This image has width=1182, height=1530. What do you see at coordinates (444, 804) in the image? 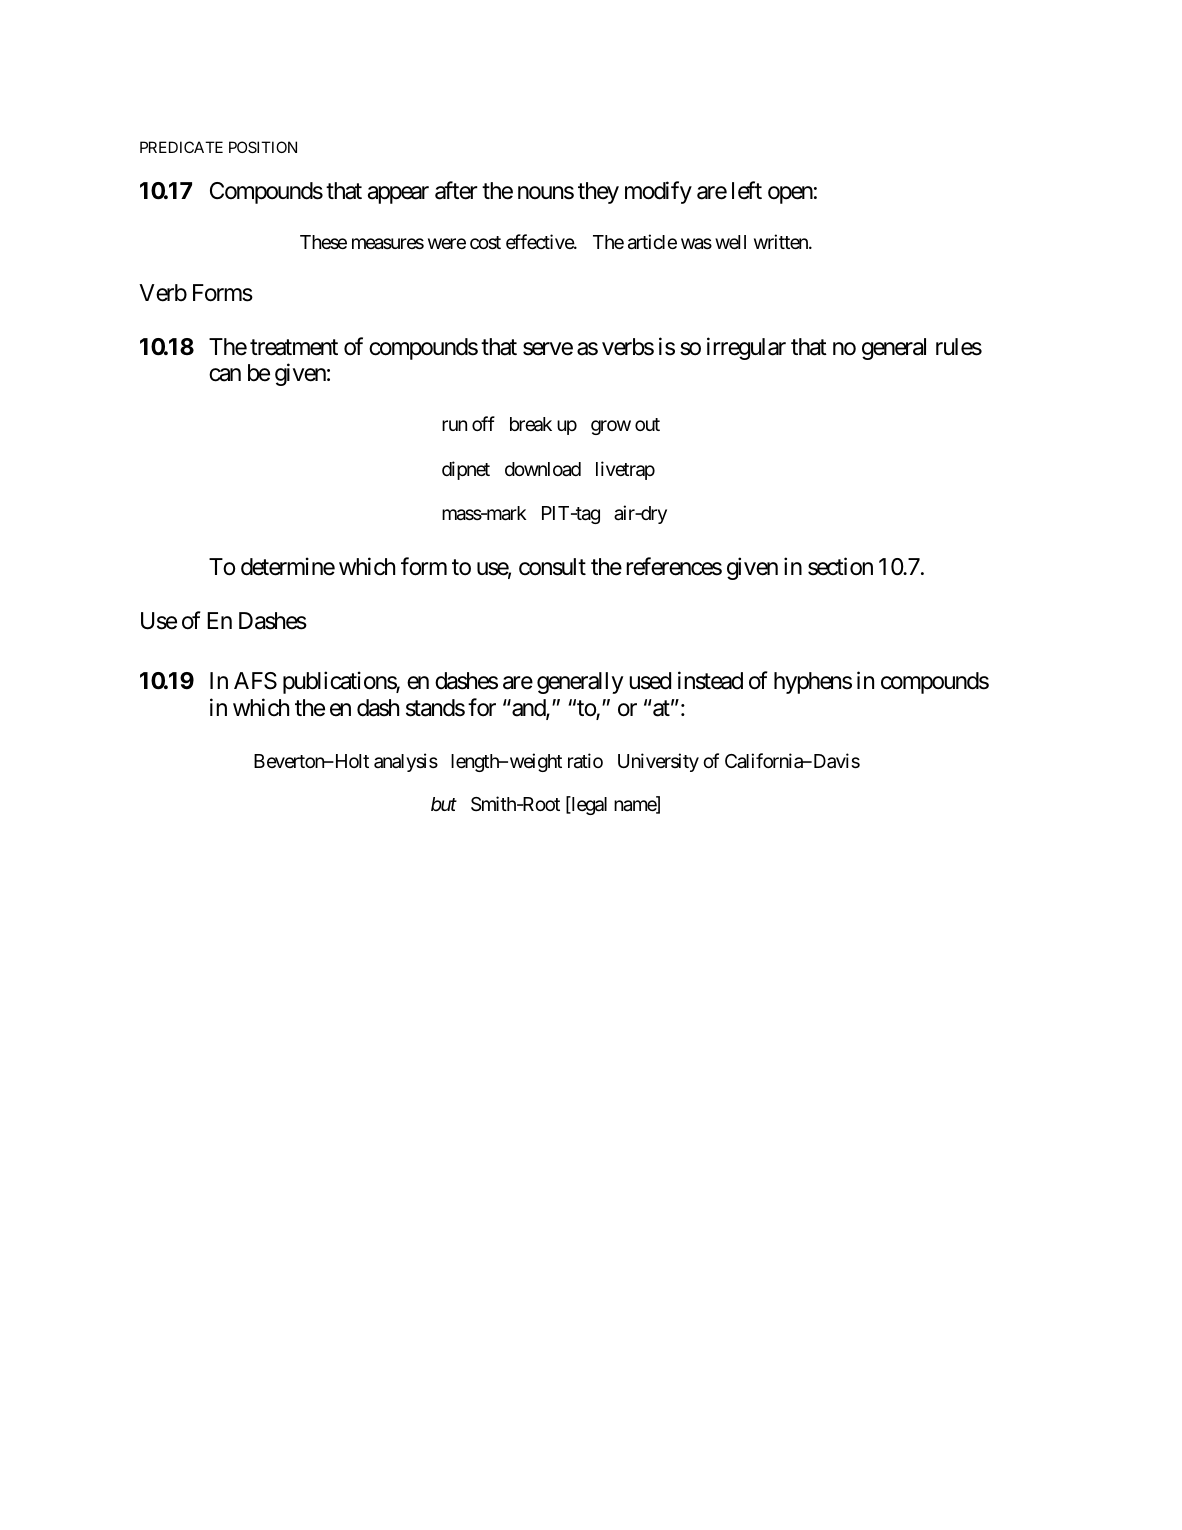
I see `but` at bounding box center [444, 804].
